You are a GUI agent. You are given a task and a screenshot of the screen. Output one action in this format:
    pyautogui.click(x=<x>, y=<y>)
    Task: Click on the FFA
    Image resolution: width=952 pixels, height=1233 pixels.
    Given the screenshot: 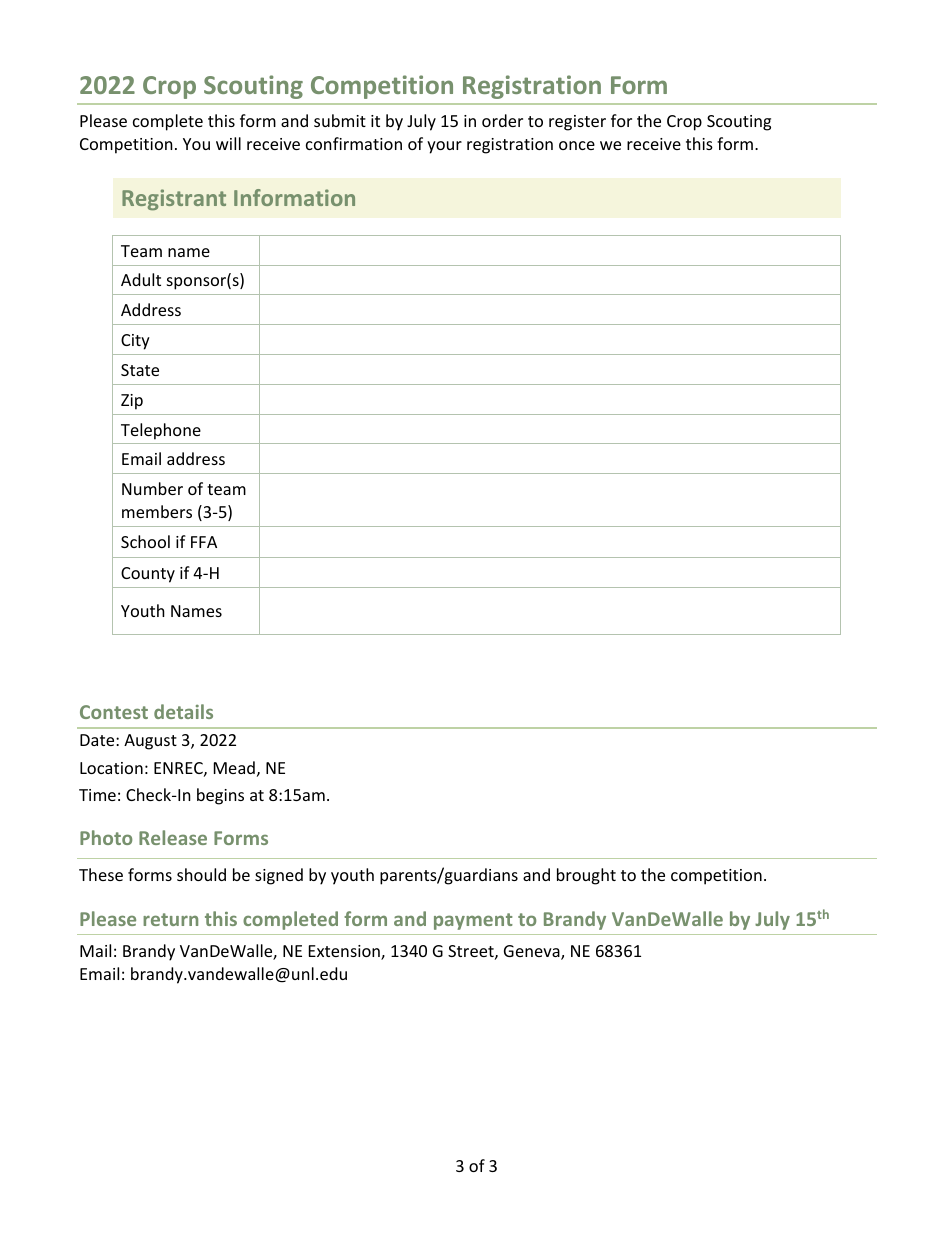 What is the action you would take?
    pyautogui.click(x=204, y=542)
